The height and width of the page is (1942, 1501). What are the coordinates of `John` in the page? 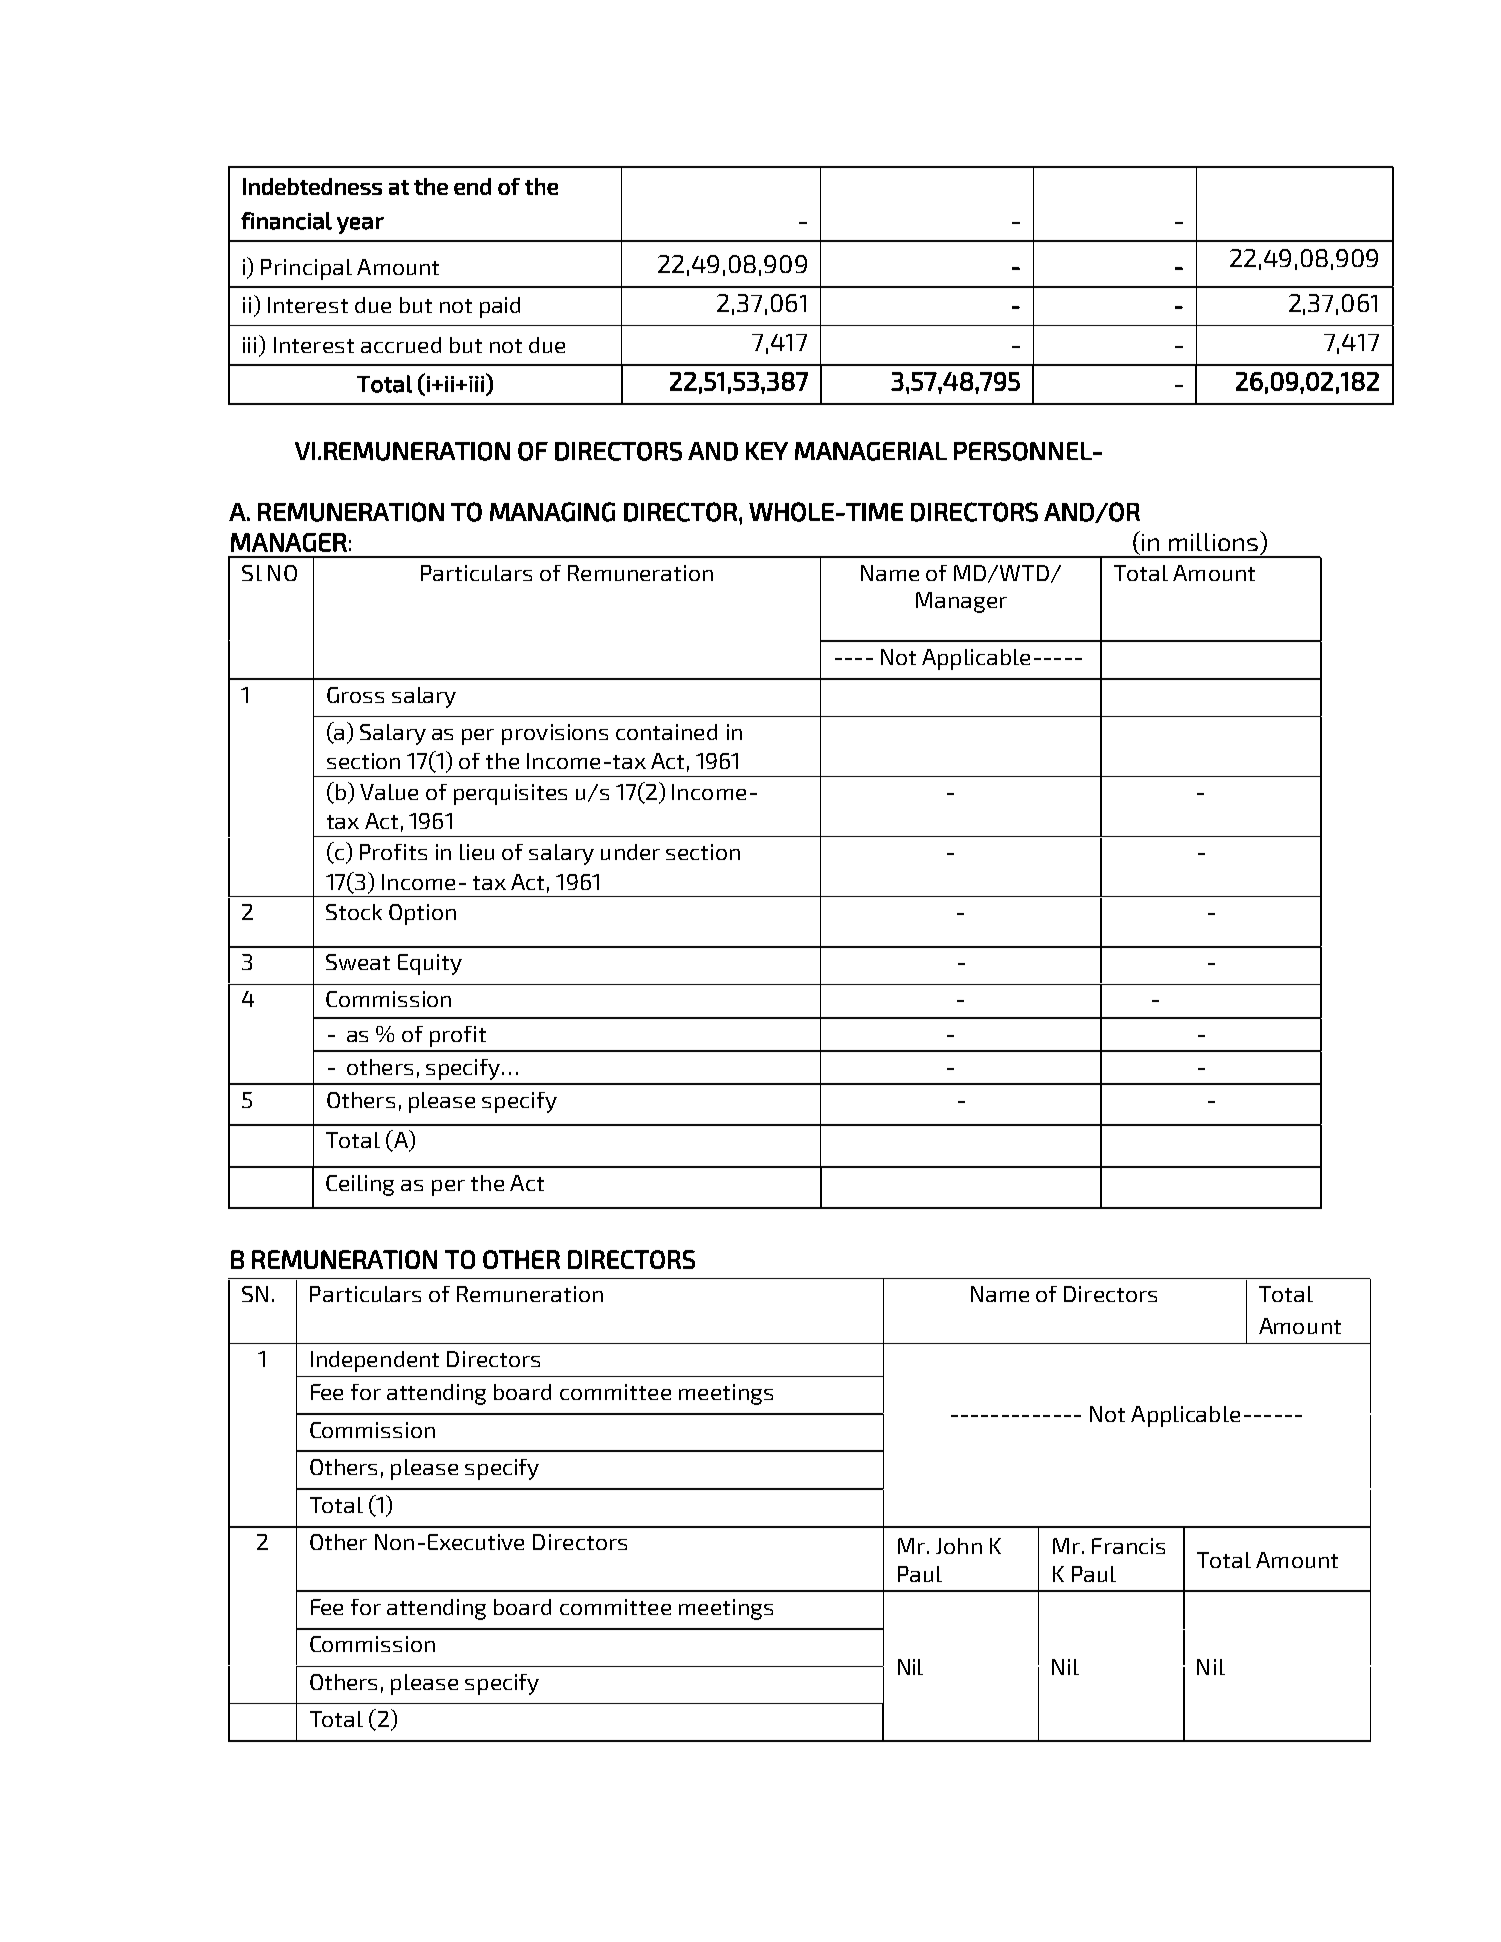 It's located at (959, 1546).
